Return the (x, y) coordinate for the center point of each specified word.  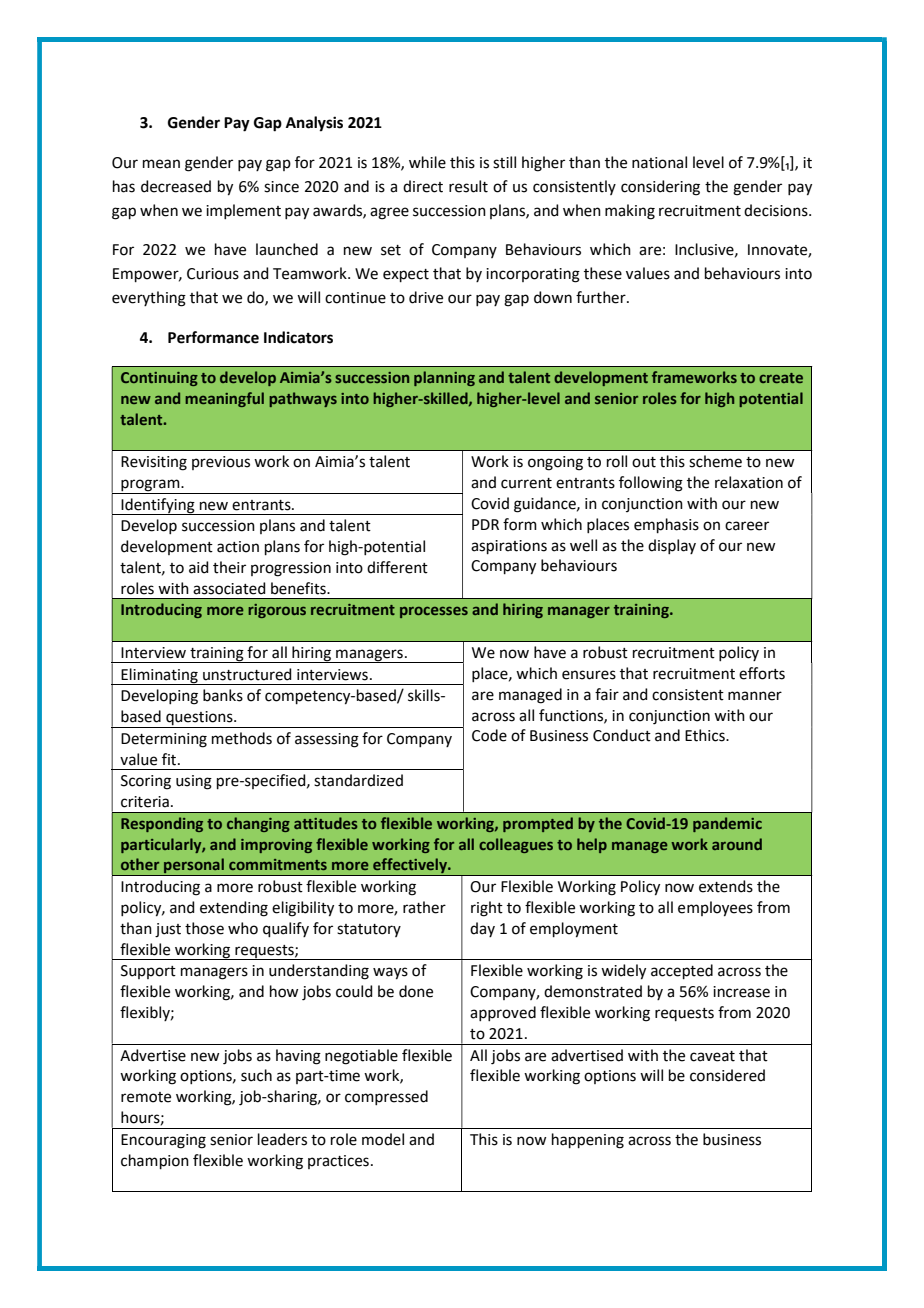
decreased (176, 186)
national (659, 162)
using (194, 782)
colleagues (516, 845)
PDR (485, 524)
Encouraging (163, 1141)
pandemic (727, 824)
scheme (715, 461)
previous (221, 463)
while (427, 162)
